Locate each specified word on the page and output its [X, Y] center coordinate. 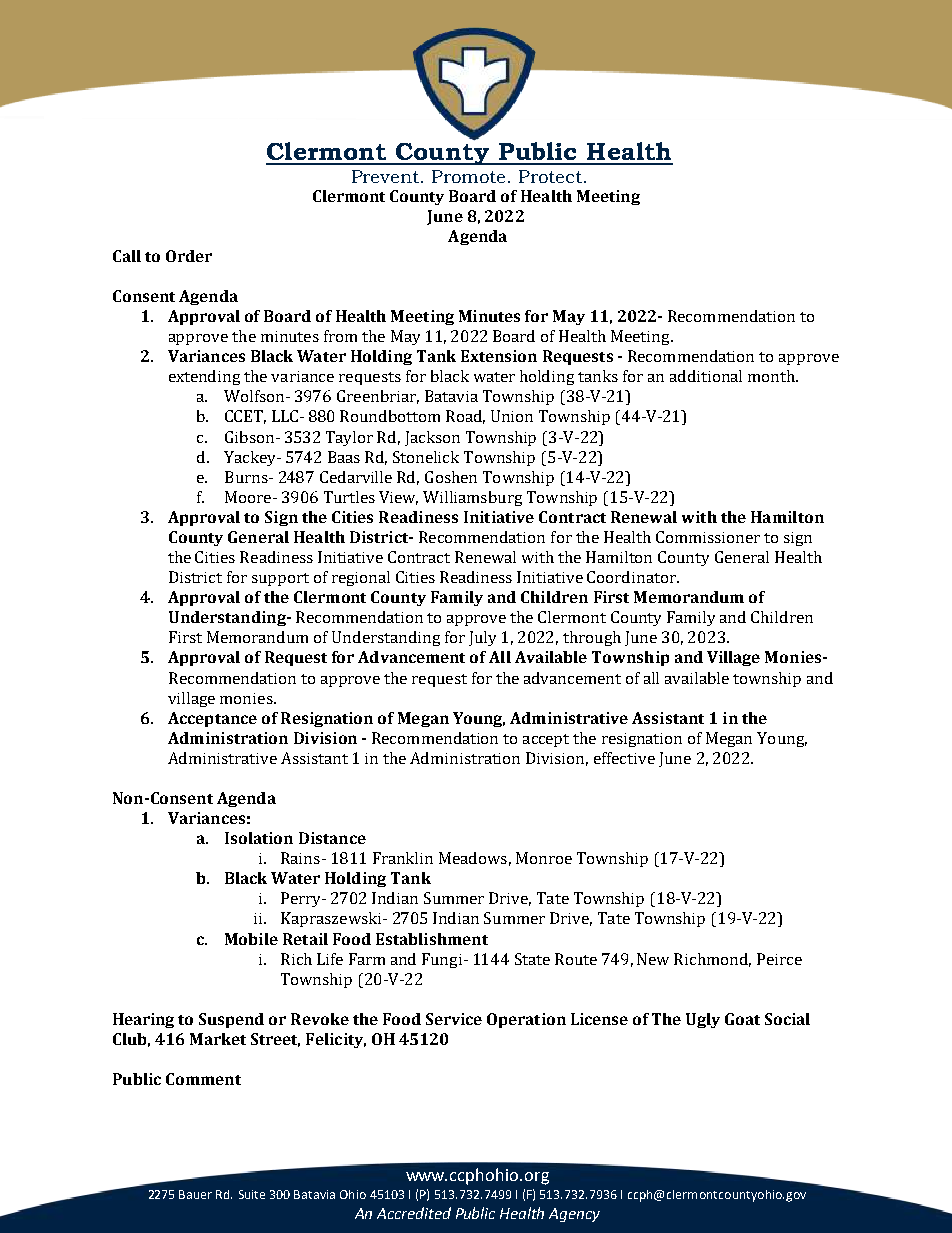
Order [189, 256]
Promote [468, 176]
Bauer [195, 1194]
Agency [574, 1215]
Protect [550, 176]
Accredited [414, 1213]
